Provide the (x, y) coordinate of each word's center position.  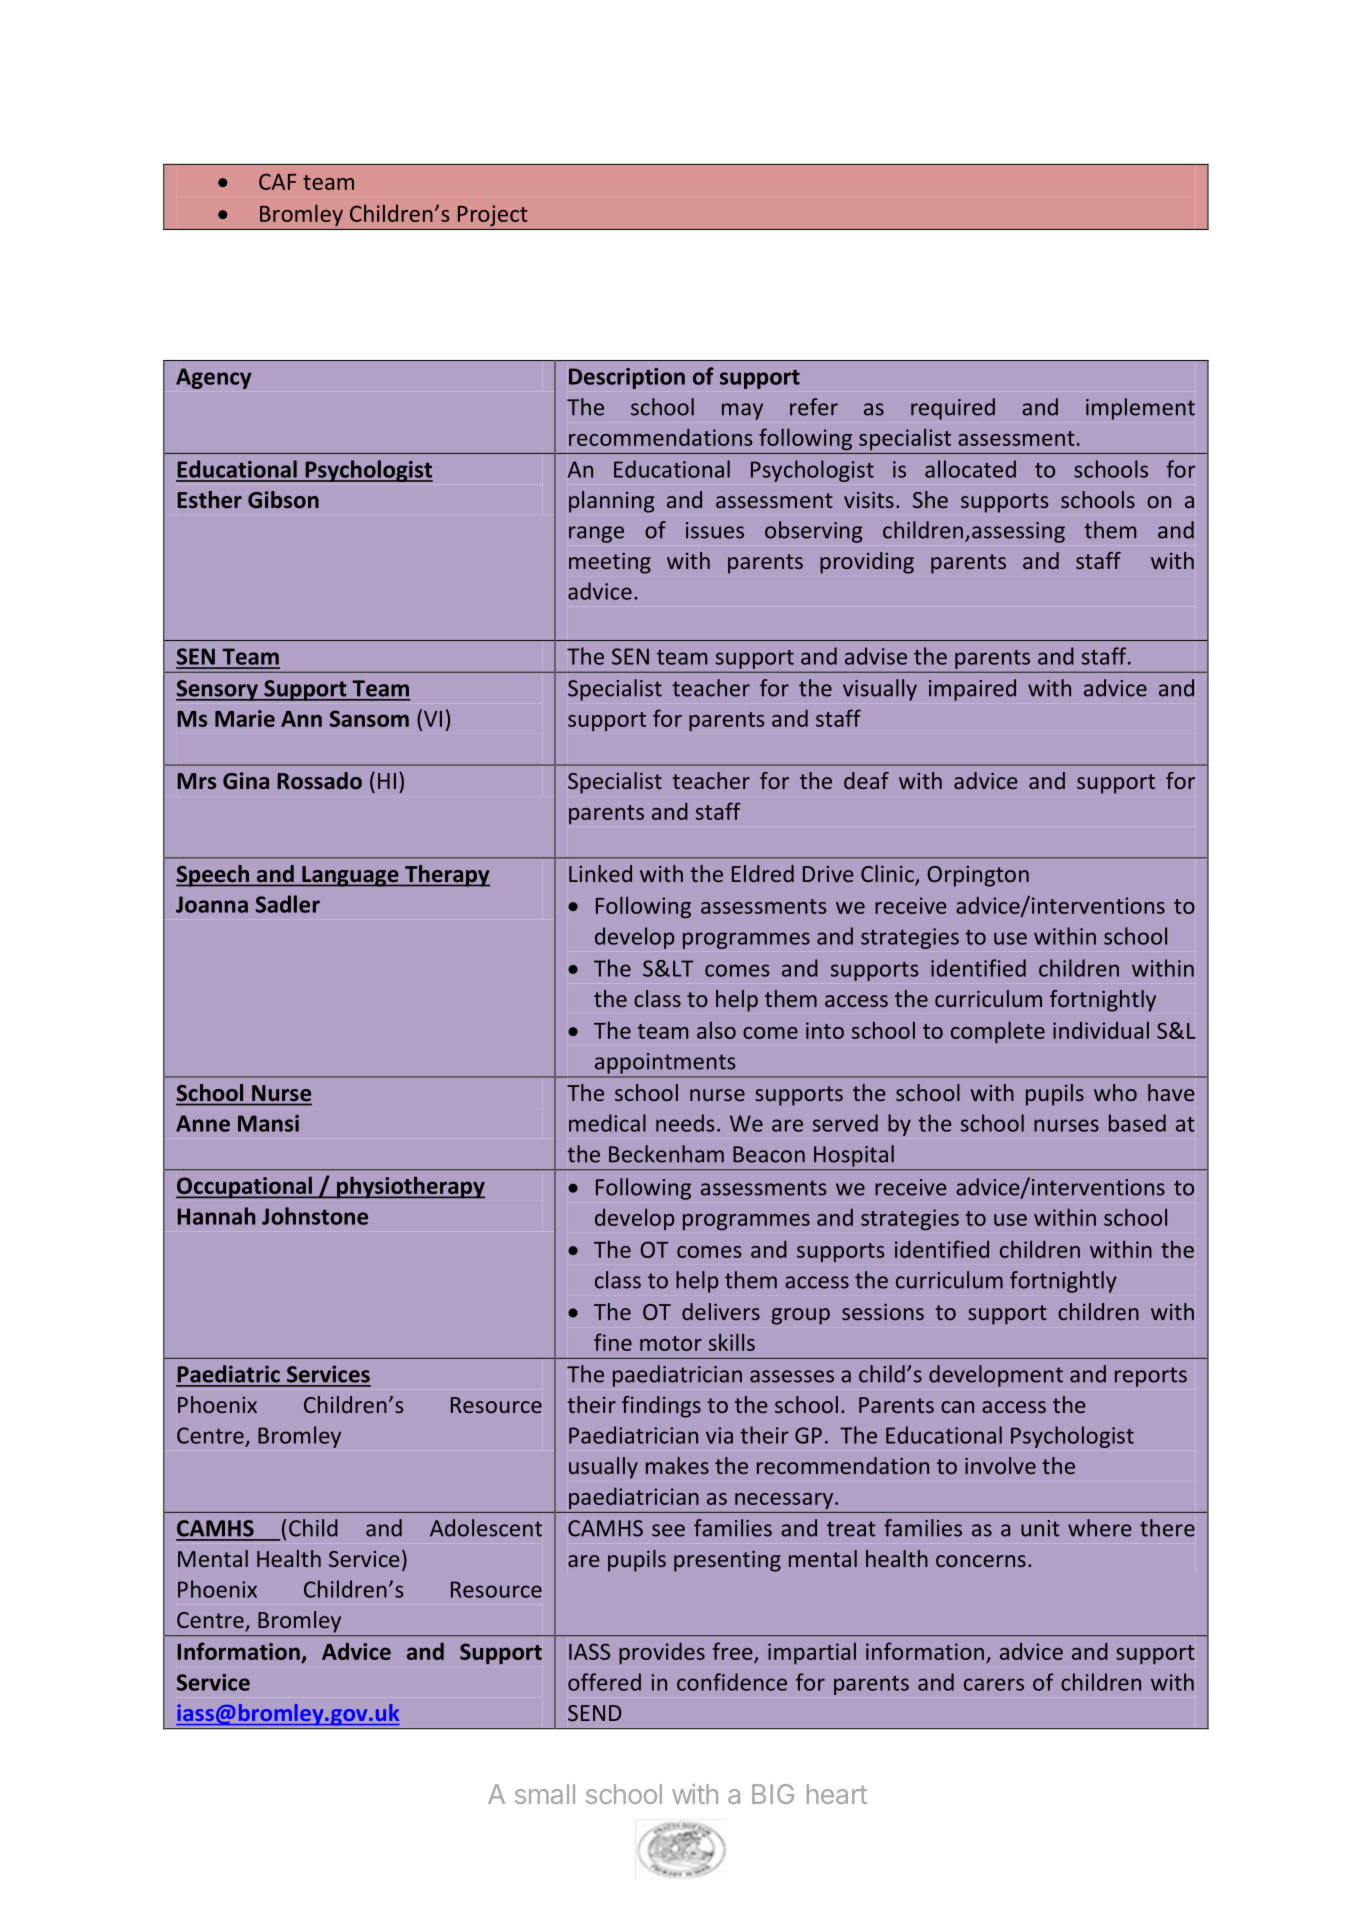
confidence (732, 1682)
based (1137, 1123)
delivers (721, 1311)
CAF (277, 181)
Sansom (369, 718)
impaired (972, 690)
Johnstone (315, 1216)
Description (627, 378)
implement (1140, 409)
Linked (600, 873)
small (545, 1794)
